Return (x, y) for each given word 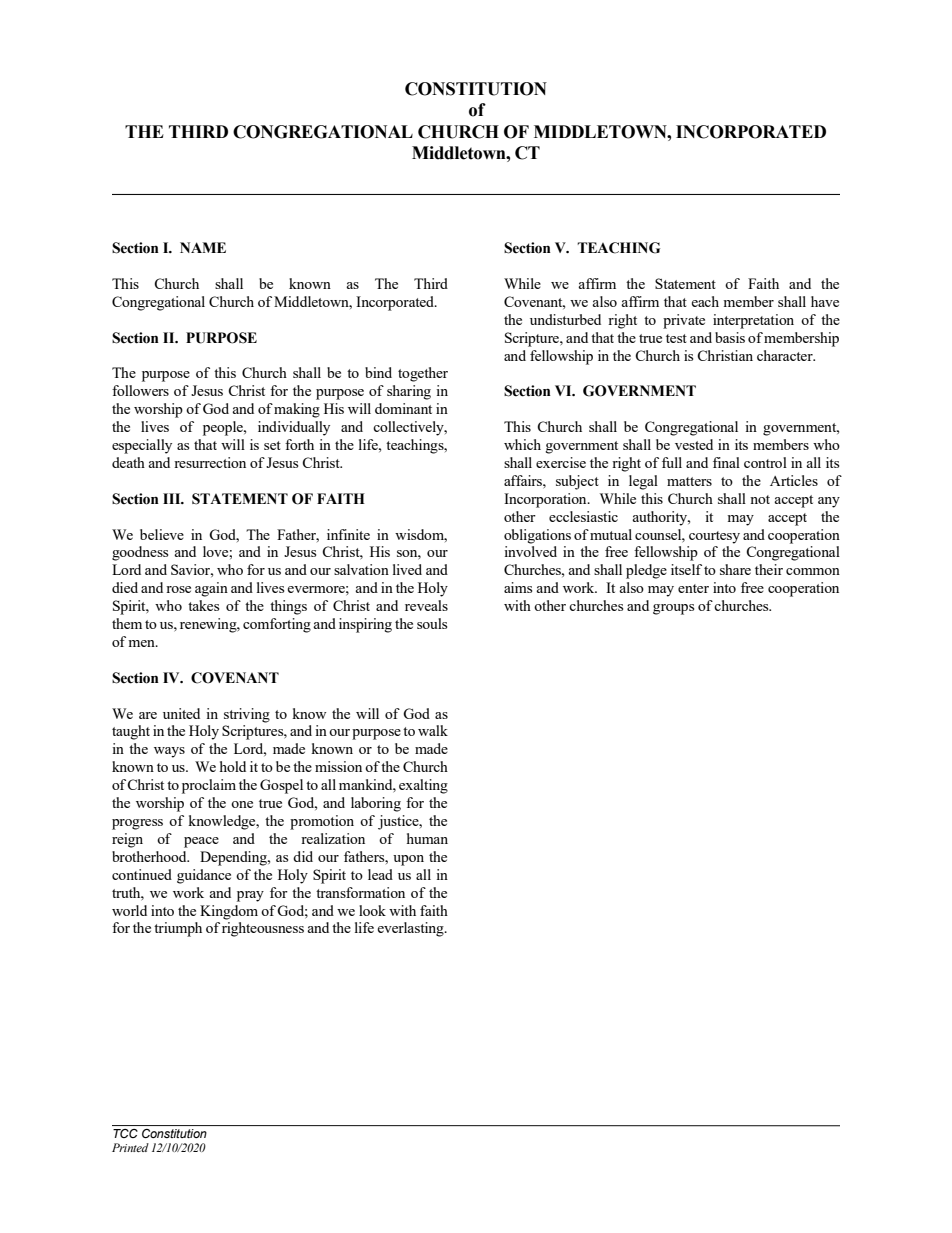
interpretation (753, 321)
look (372, 910)
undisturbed (565, 319)
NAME (203, 247)
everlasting (411, 929)
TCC (125, 1133)
